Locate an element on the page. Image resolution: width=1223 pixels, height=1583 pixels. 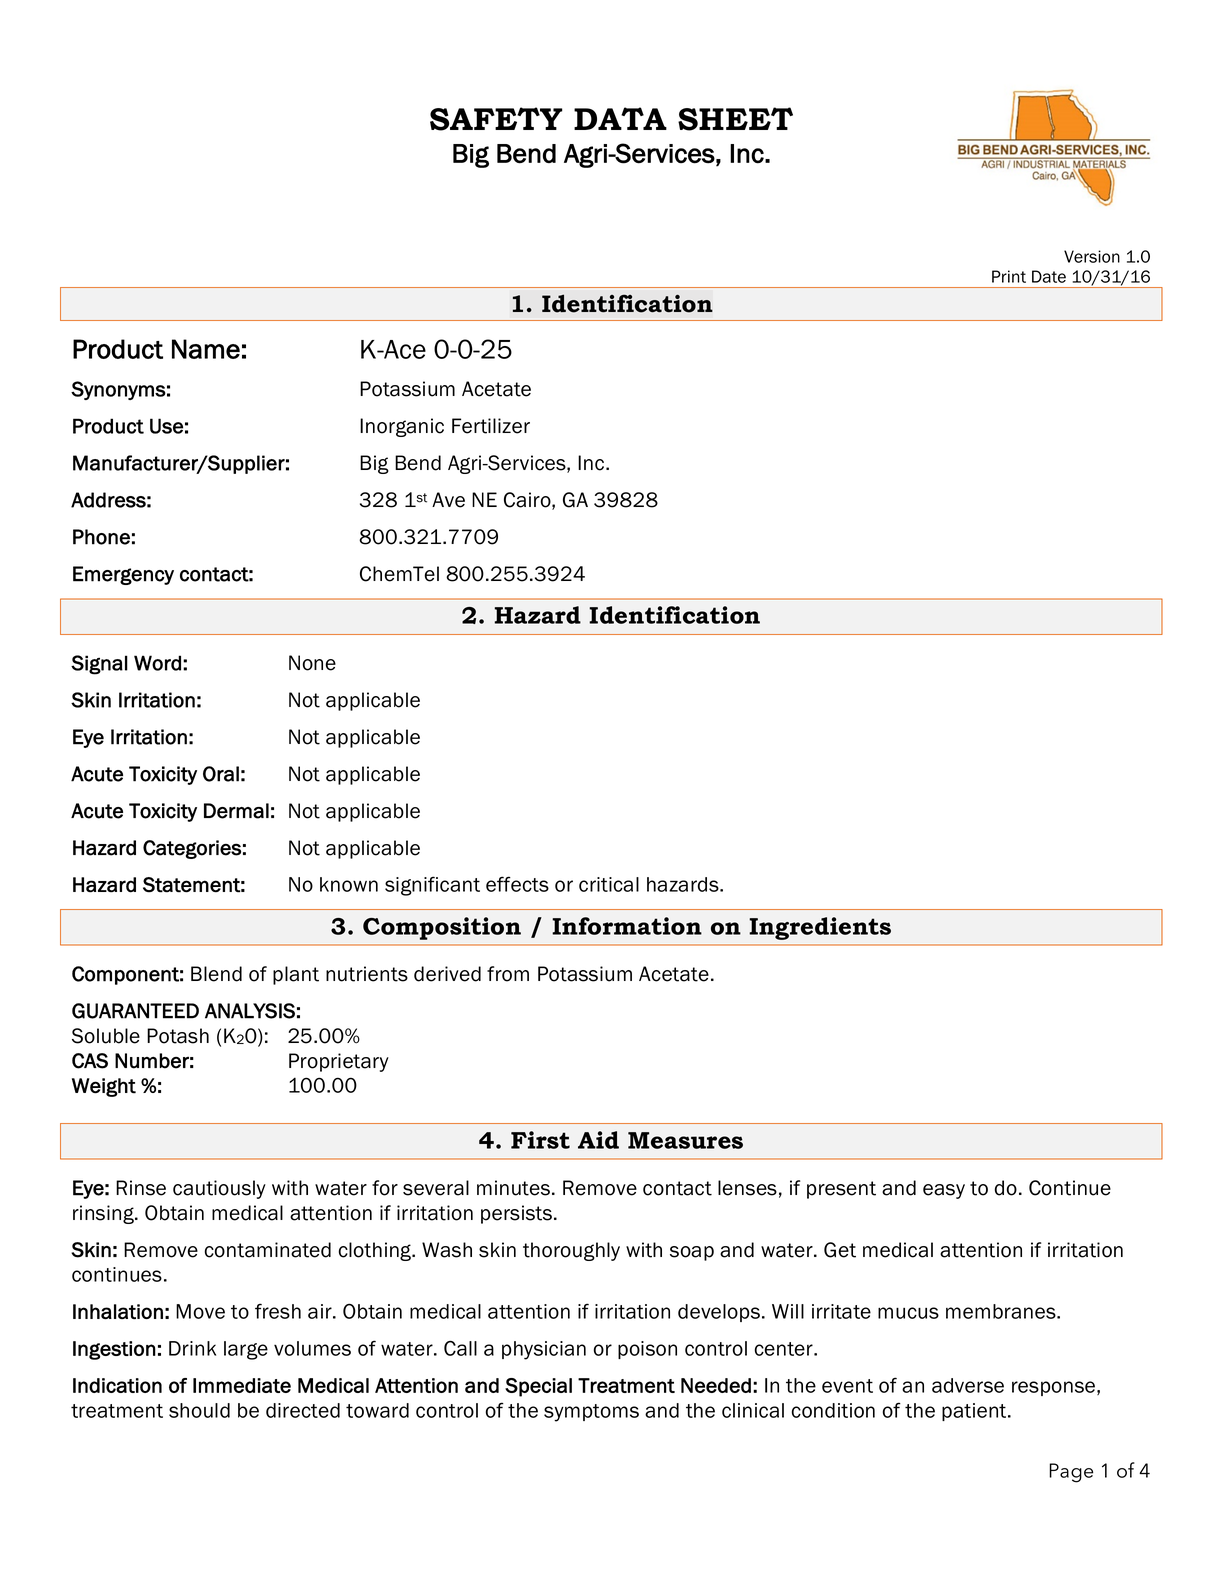
Name is located at coordinates (206, 349).
